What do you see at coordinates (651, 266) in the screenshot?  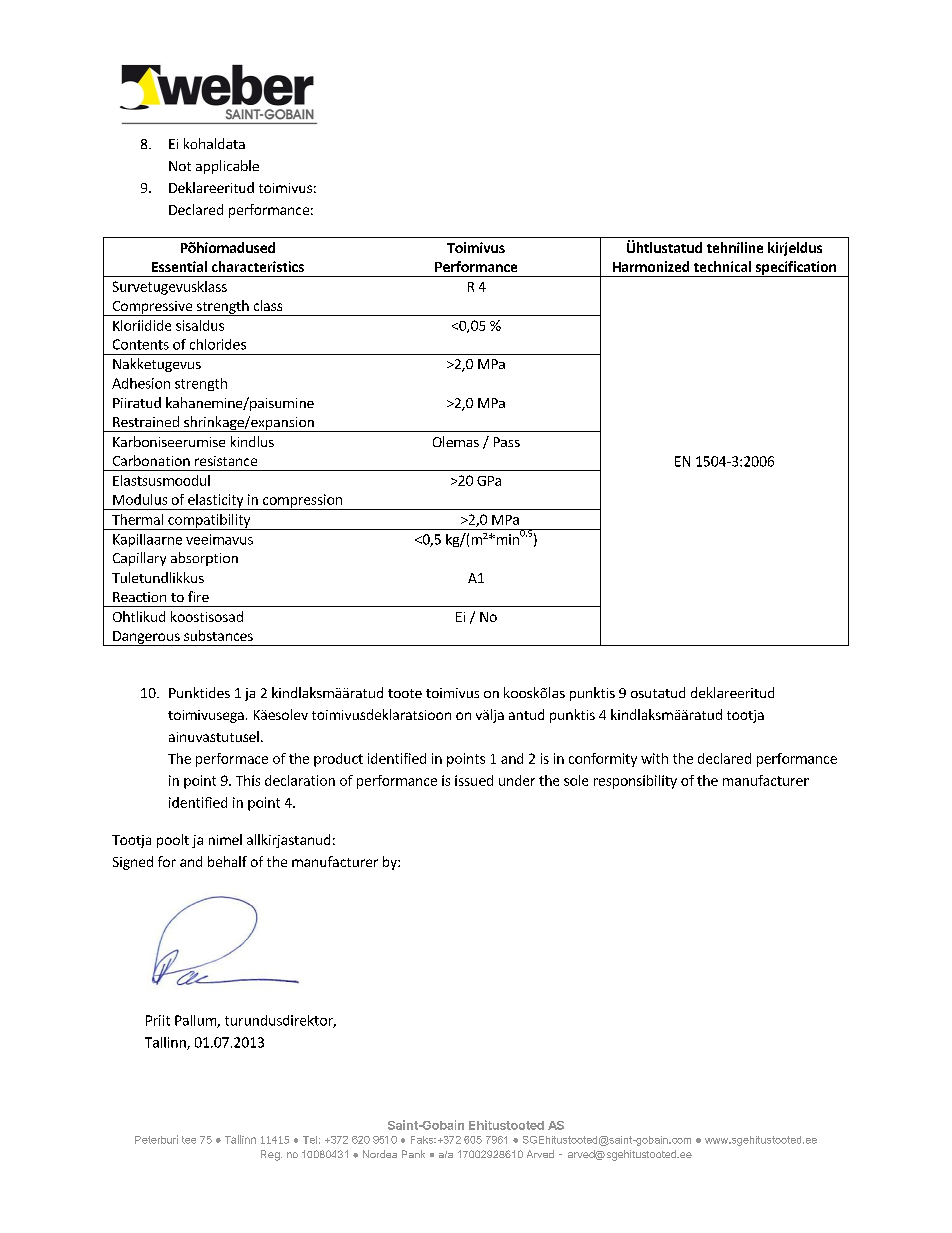 I see `Harmonized` at bounding box center [651, 266].
